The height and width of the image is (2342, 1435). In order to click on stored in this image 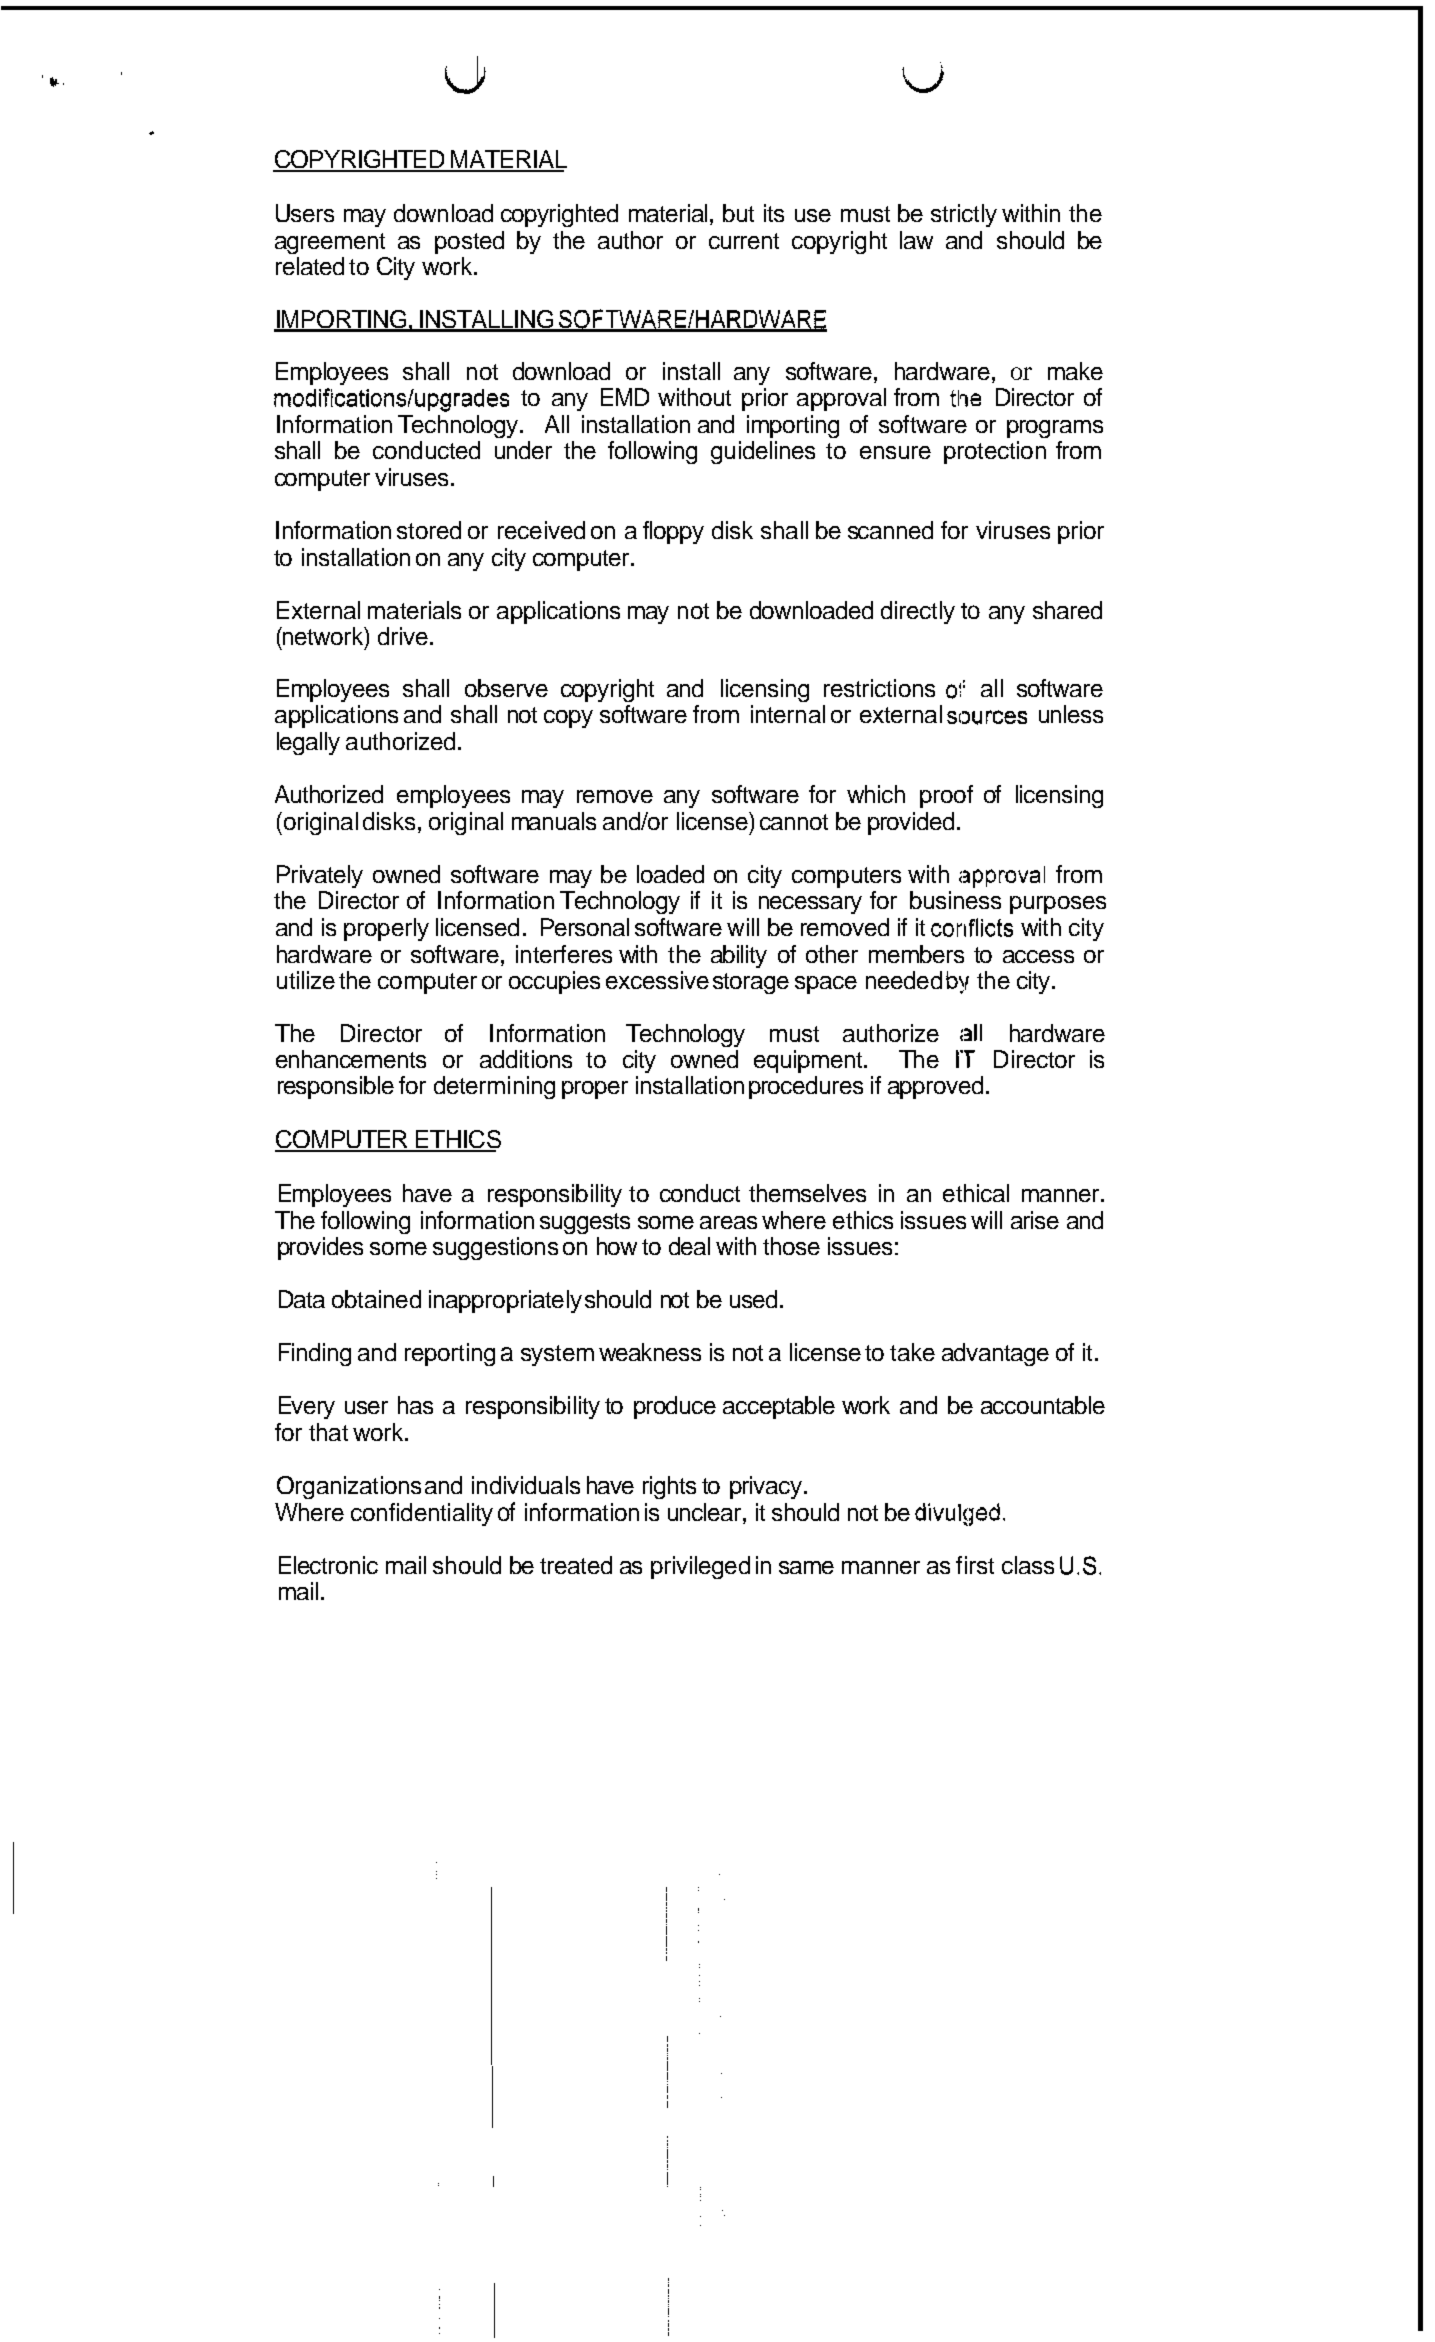, I will do `click(429, 530)`.
